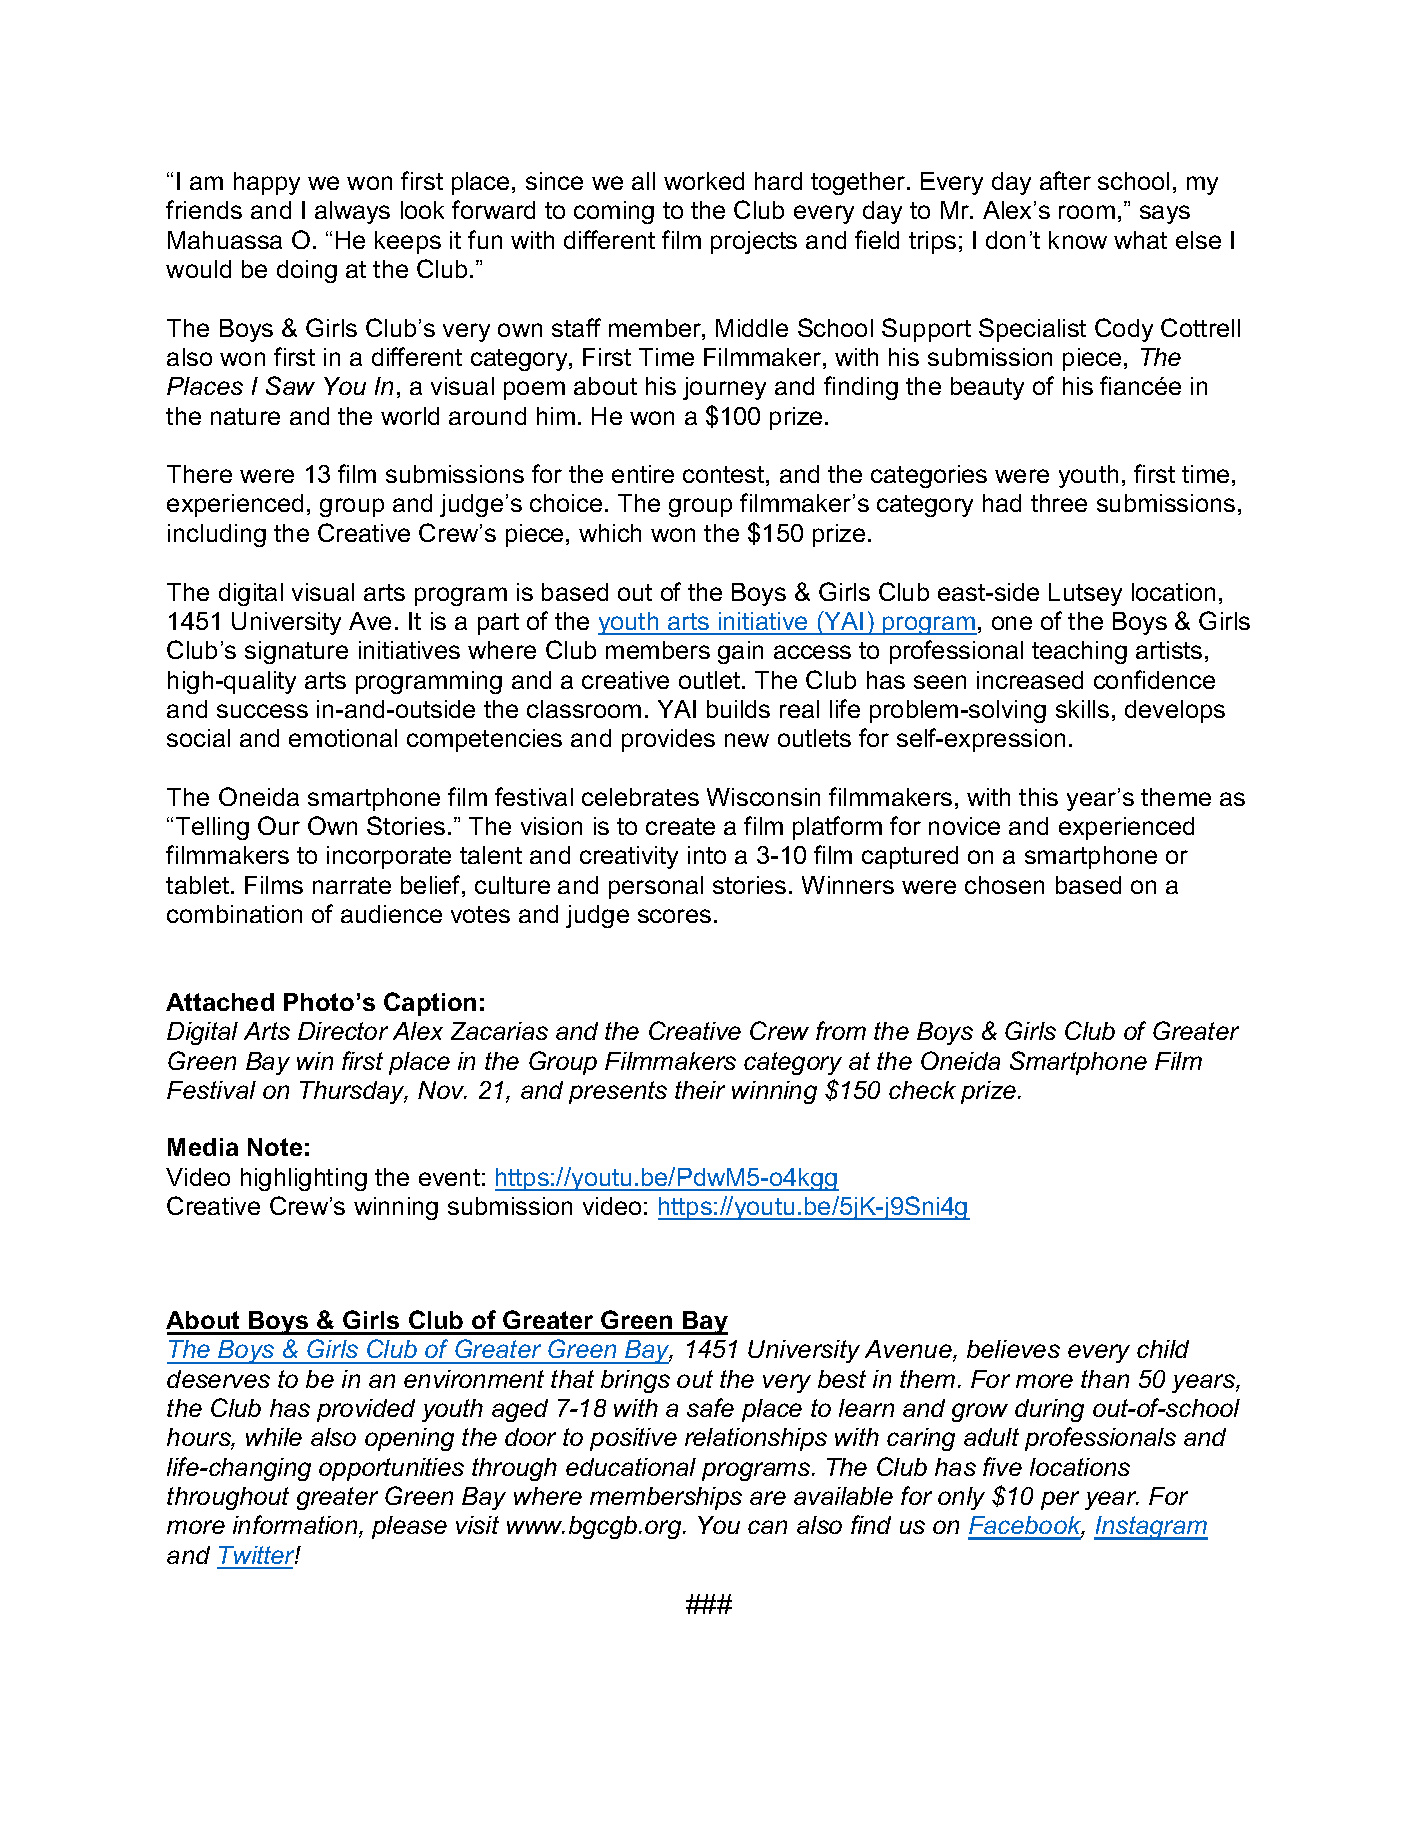 The height and width of the image is (1836, 1419). What do you see at coordinates (296, 1526) in the image?
I see `information` at bounding box center [296, 1526].
